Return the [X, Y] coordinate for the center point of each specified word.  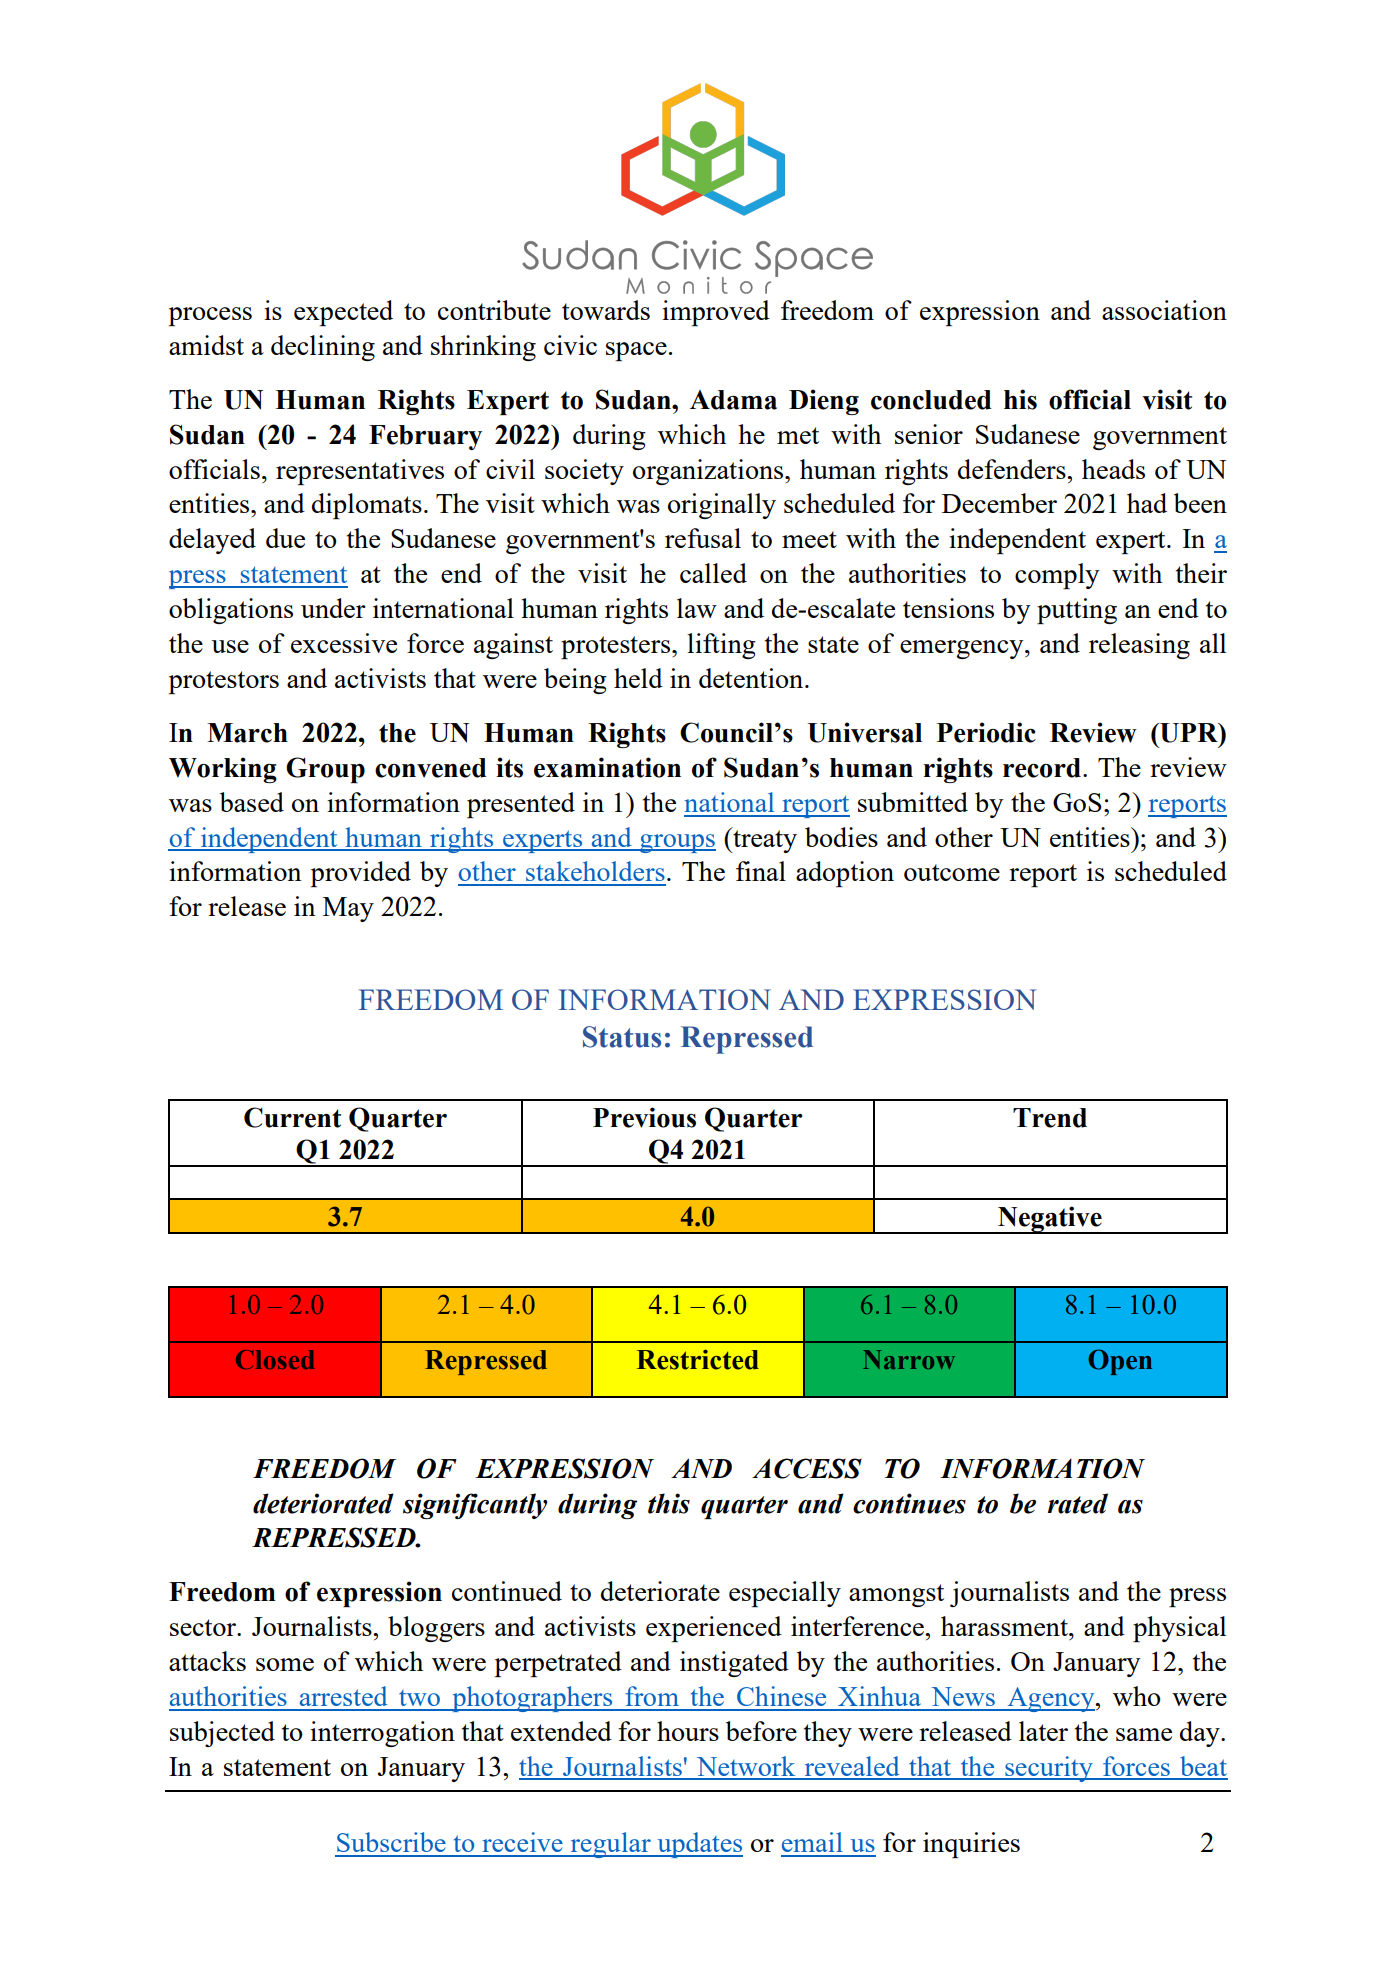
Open [1120, 1362]
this [669, 1503]
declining [323, 348]
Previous [644, 1117]
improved [716, 313]
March [247, 733]
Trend [1050, 1118]
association [1164, 310]
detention [752, 678]
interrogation [382, 1734]
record [1042, 768]
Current [292, 1117]
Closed [275, 1359]
